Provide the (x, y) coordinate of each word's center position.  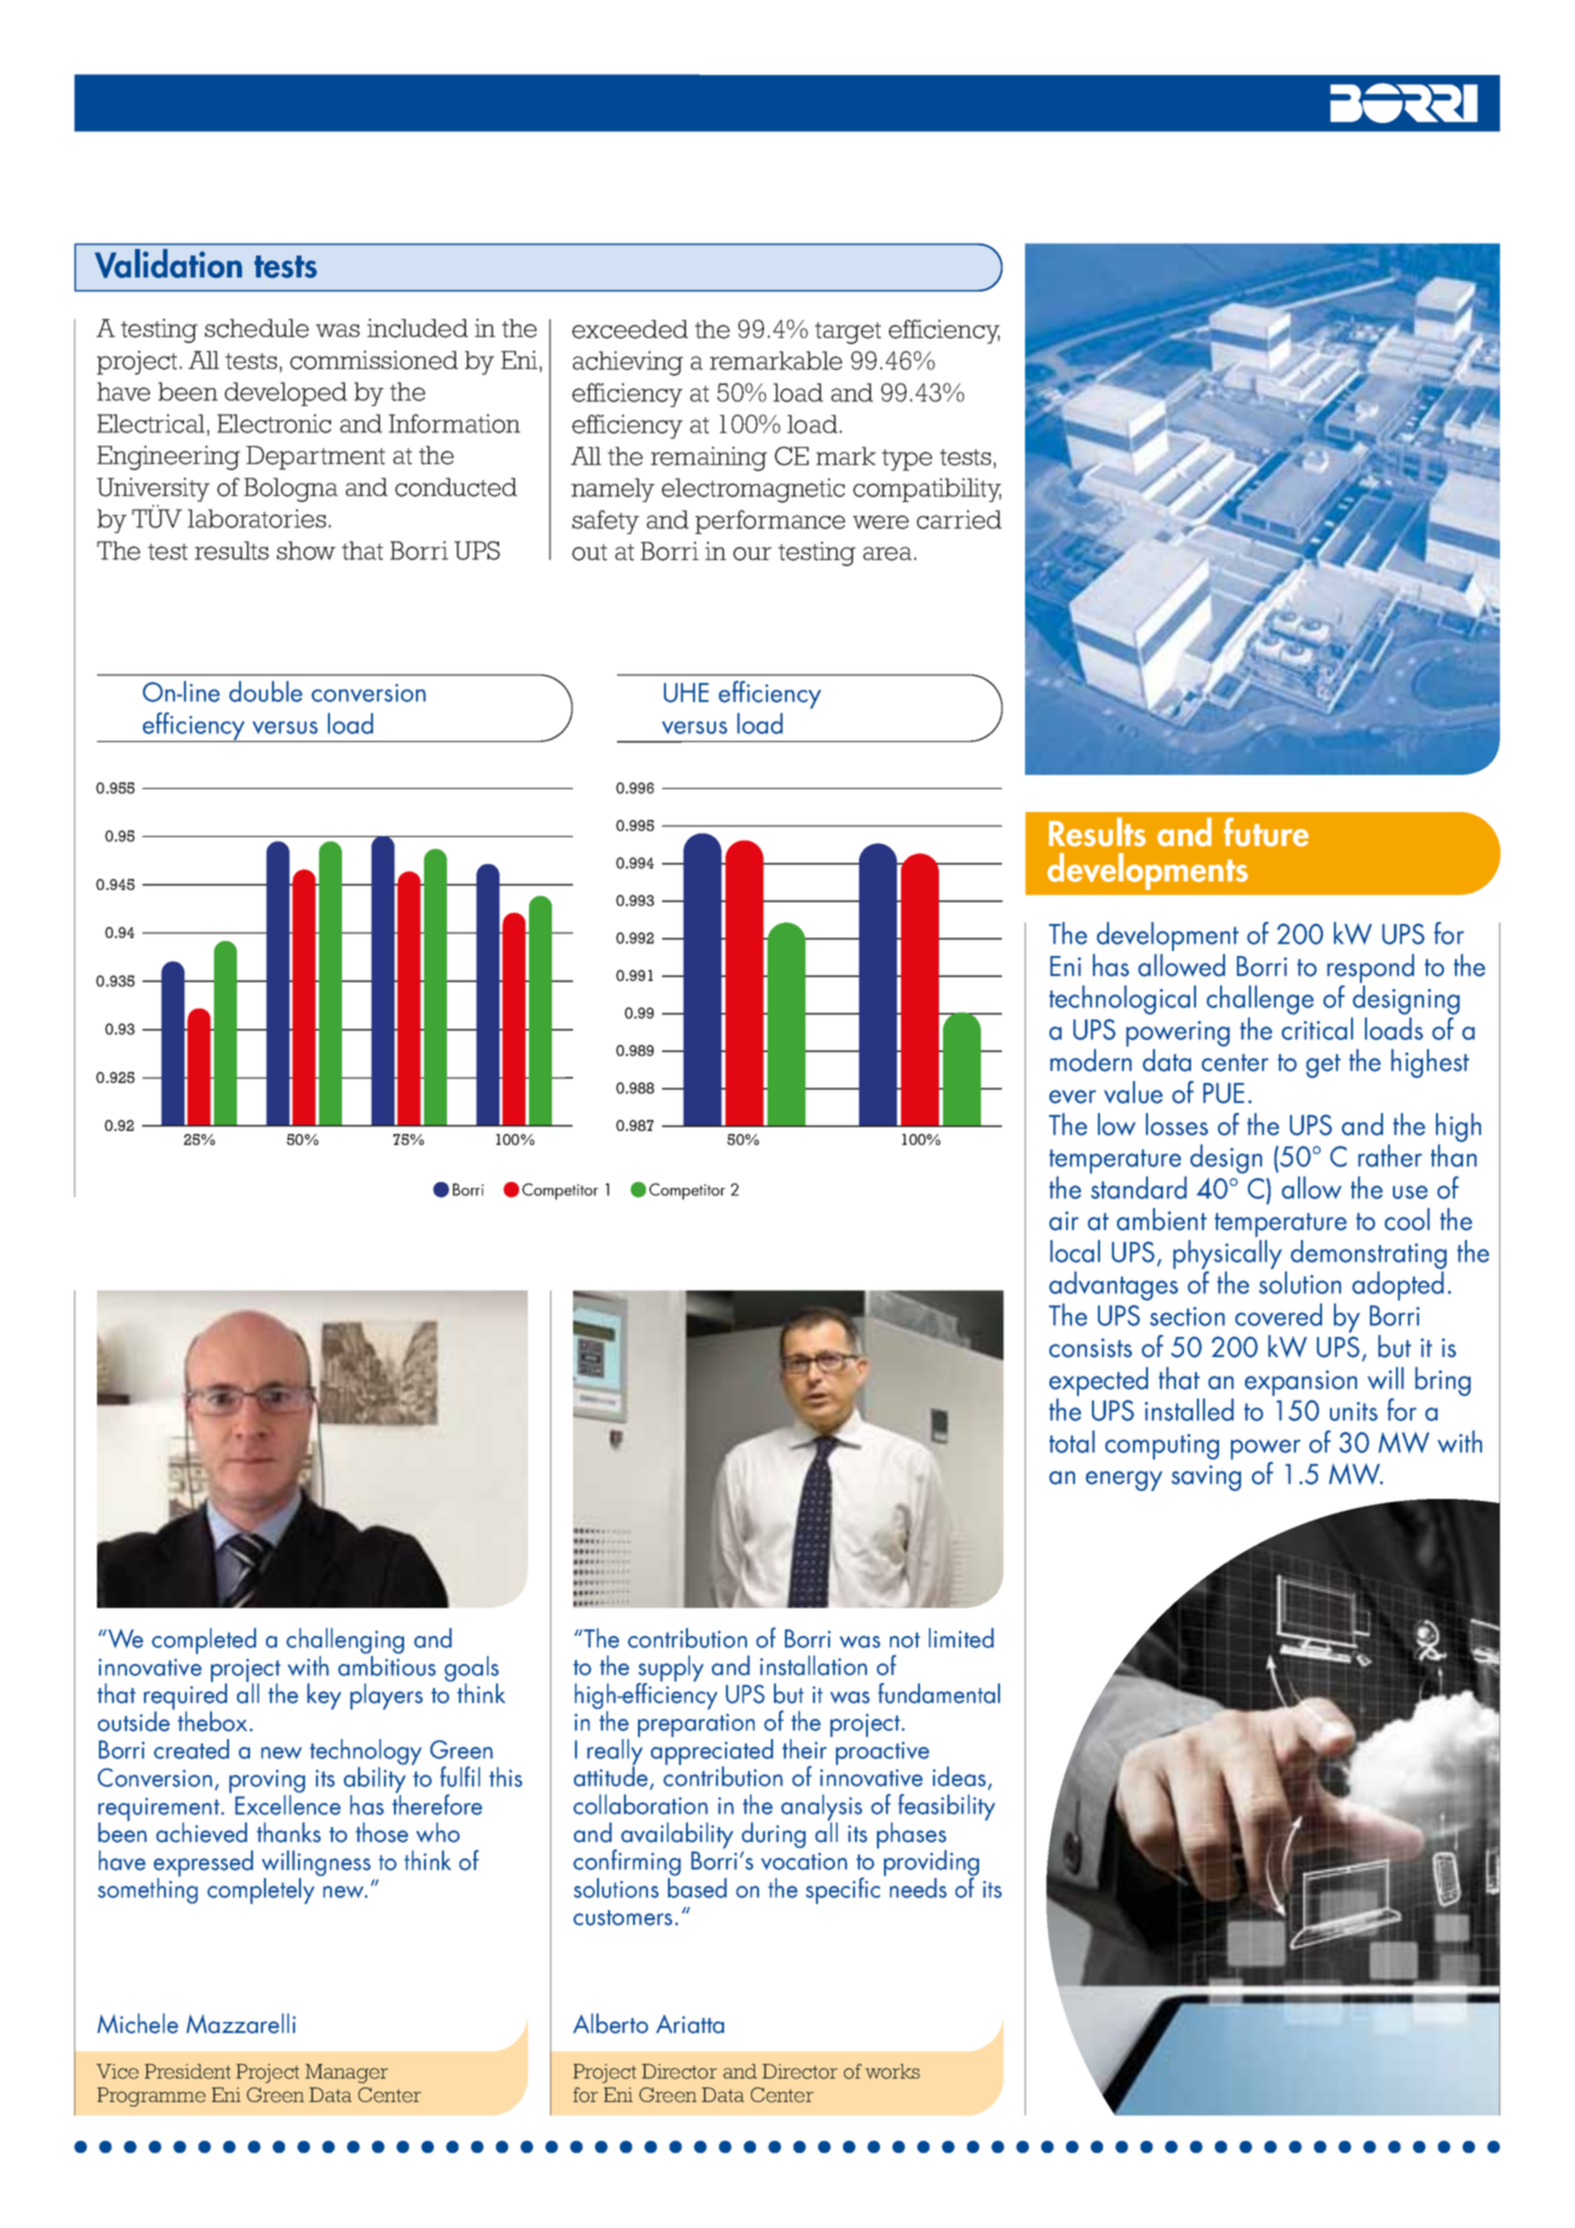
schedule (257, 328)
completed (204, 1641)
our (752, 554)
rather (1390, 1155)
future (1266, 832)
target (848, 333)
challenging (345, 1641)
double (265, 691)
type (907, 460)
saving (1206, 1478)
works (892, 2071)
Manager (346, 2073)
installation (813, 1665)
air (1064, 1221)
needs (918, 1888)
